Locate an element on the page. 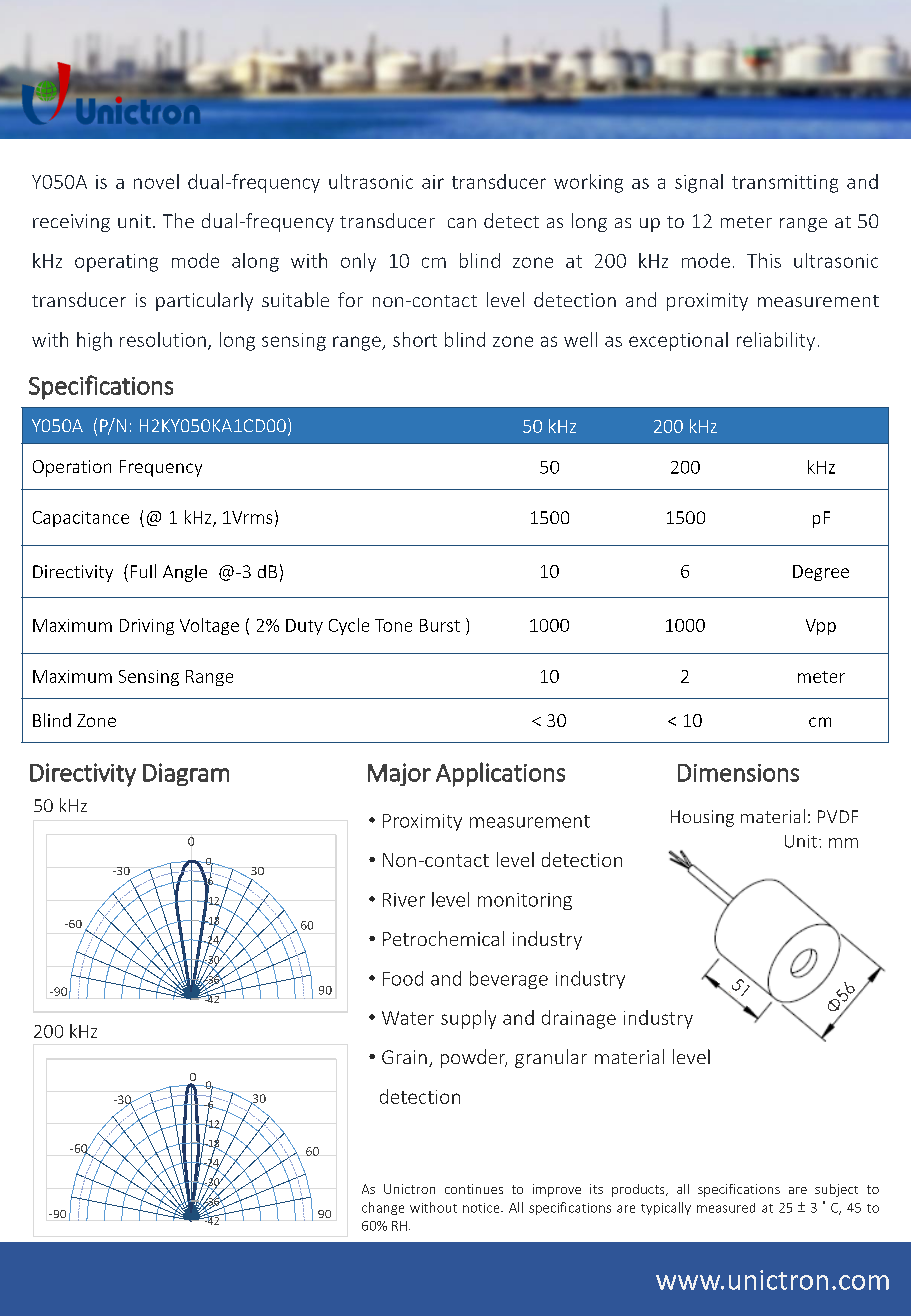 The height and width of the page is (1316, 911). can is located at coordinates (462, 223).
